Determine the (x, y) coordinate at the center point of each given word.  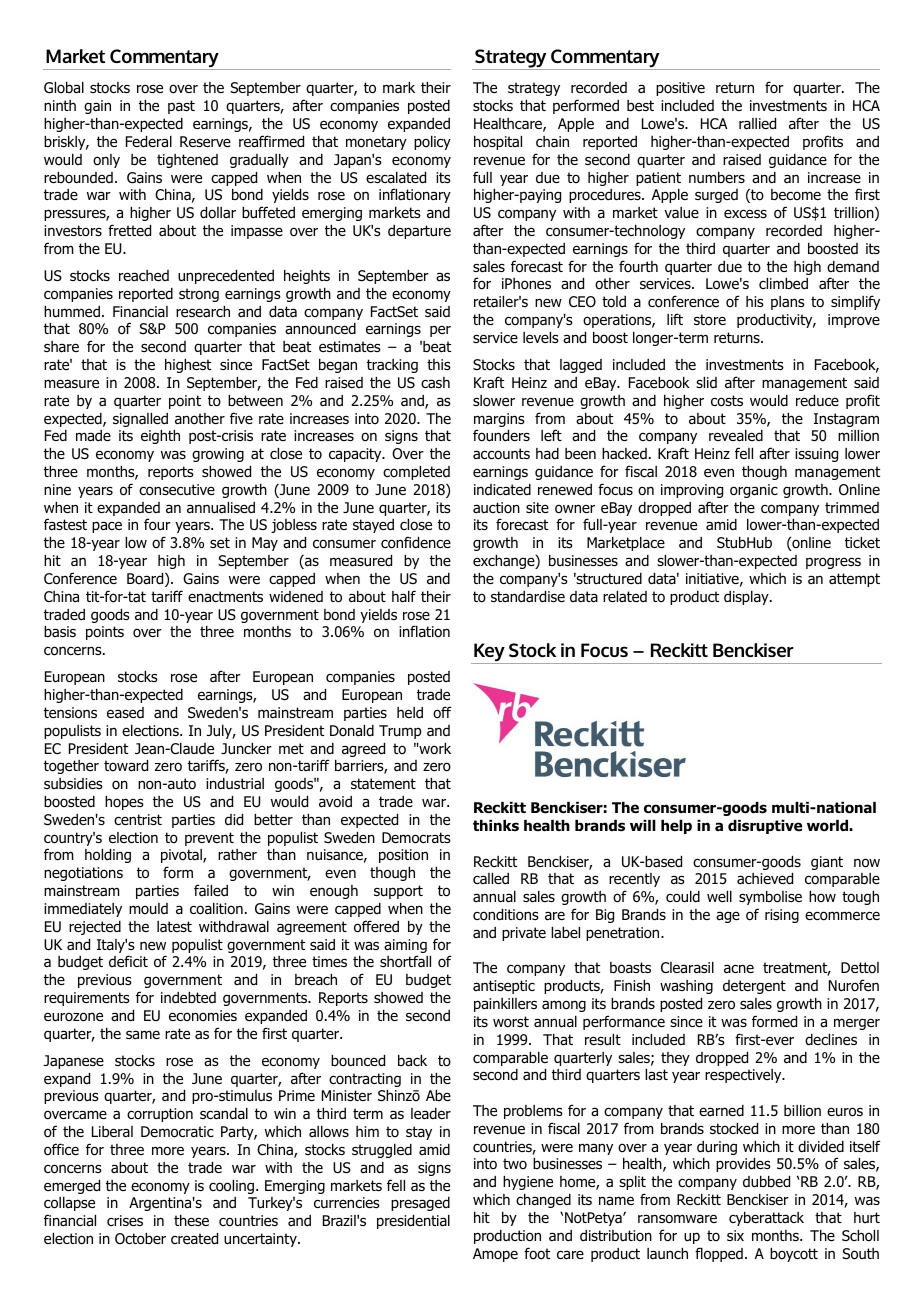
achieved (765, 879)
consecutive (177, 490)
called (491, 879)
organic (754, 491)
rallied (757, 124)
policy (432, 143)
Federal (149, 142)
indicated (502, 490)
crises (125, 1220)
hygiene (528, 1183)
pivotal (182, 856)
